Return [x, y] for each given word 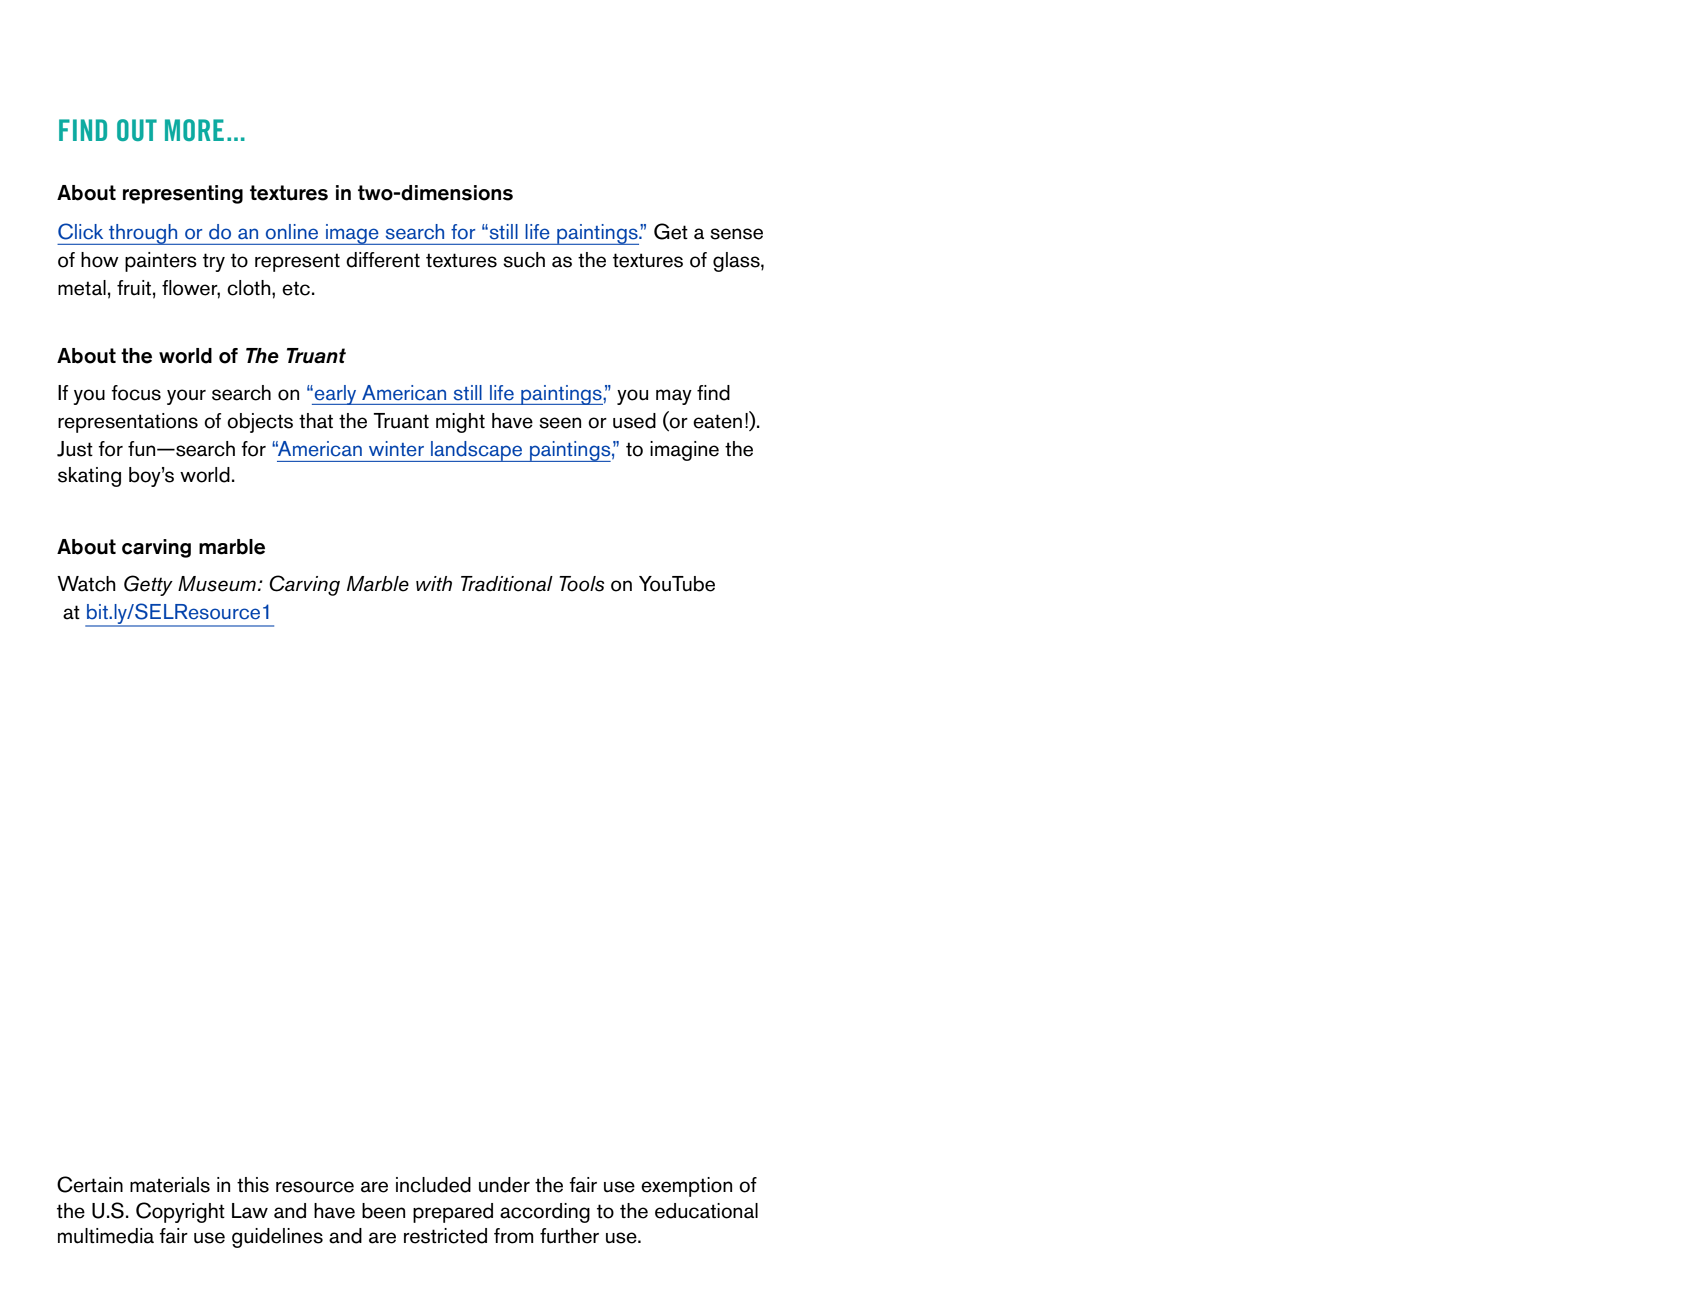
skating [89, 477]
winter [396, 449]
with [434, 583]
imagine [684, 451]
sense [736, 234]
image [352, 234]
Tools [581, 584]
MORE [194, 130]
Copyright [180, 1212]
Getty [148, 585]
